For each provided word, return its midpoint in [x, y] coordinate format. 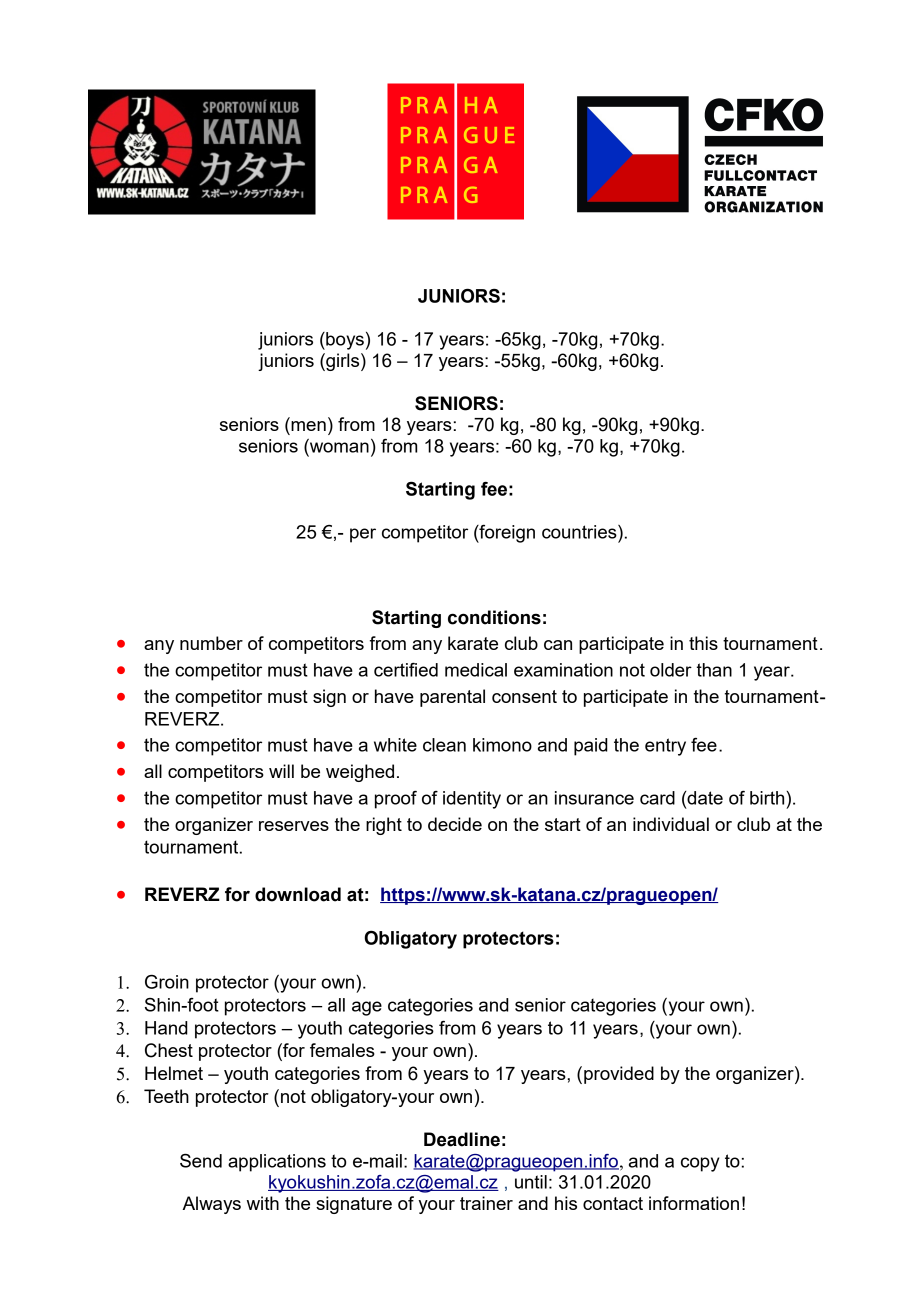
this [703, 643]
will [281, 771]
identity [472, 800]
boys [344, 341]
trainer [486, 1203]
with [263, 1203]
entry [665, 747]
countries [580, 532]
